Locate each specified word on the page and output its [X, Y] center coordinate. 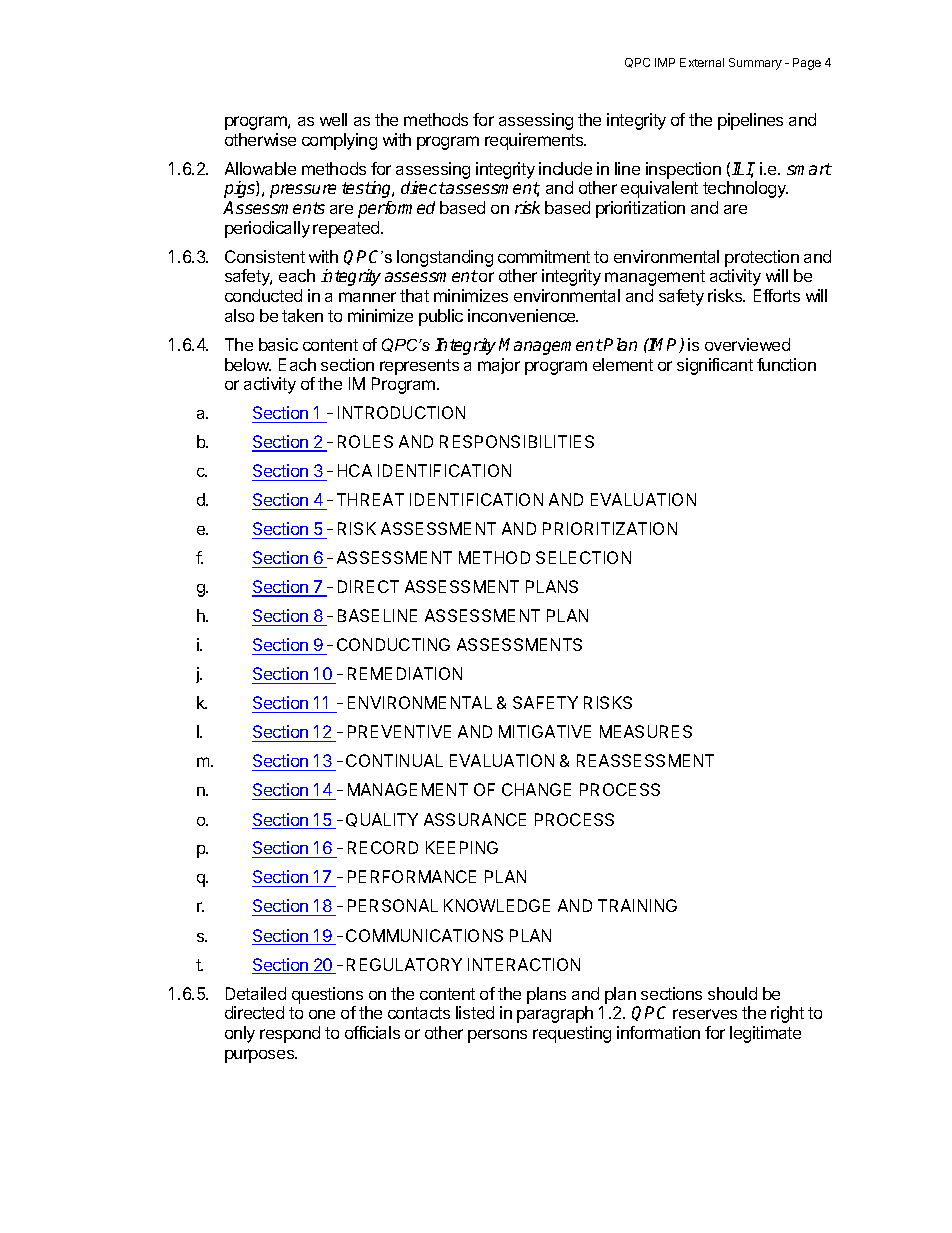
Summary [755, 64]
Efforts [777, 295]
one [322, 1014]
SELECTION [583, 557]
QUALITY [382, 820]
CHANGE [536, 789]
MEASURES [646, 731]
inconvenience [523, 315]
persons [497, 1036]
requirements [535, 141]
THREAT [370, 499]
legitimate [765, 1034]
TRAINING [637, 905]
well [333, 119]
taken [302, 315]
